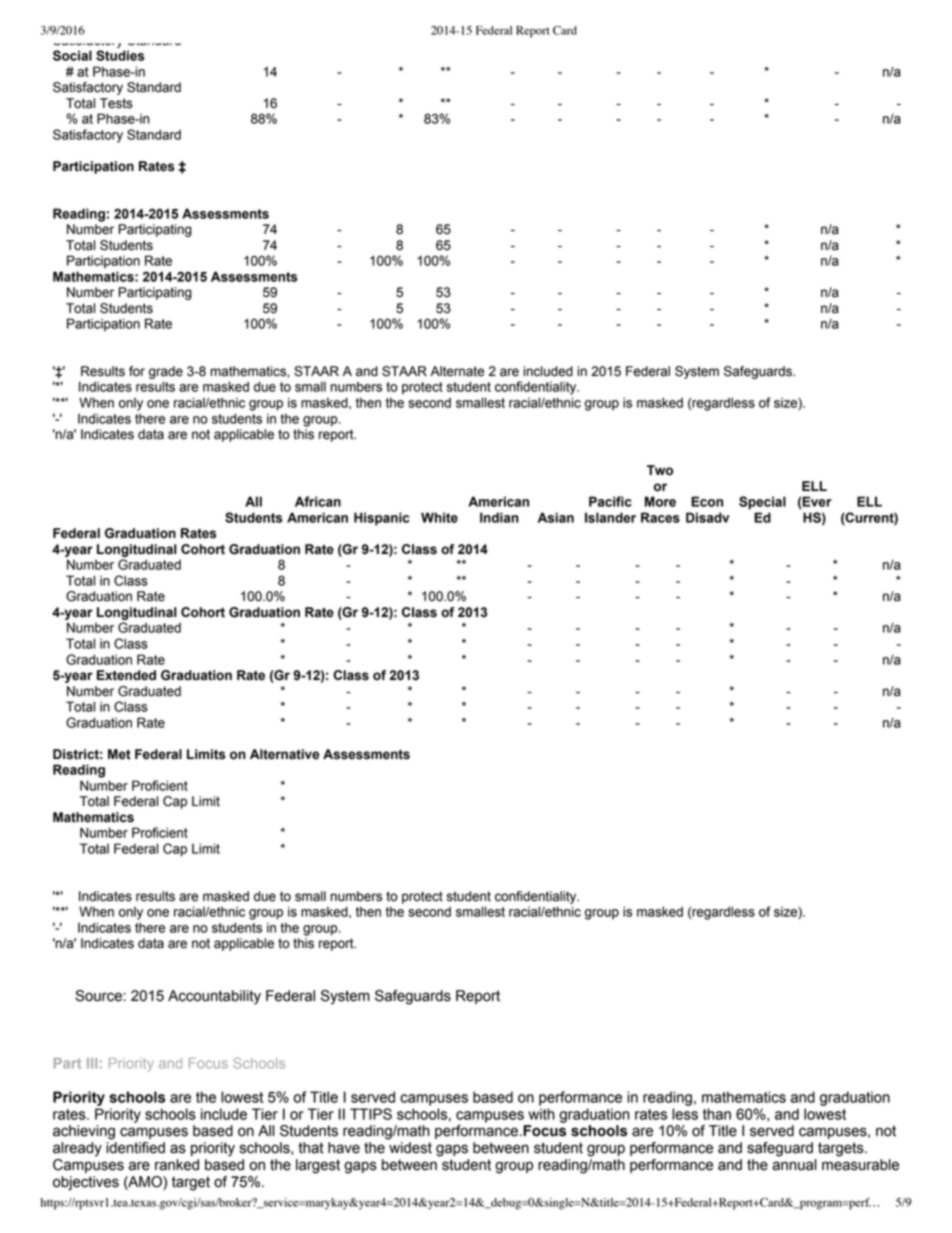  I want to click on Special, so click(762, 503).
